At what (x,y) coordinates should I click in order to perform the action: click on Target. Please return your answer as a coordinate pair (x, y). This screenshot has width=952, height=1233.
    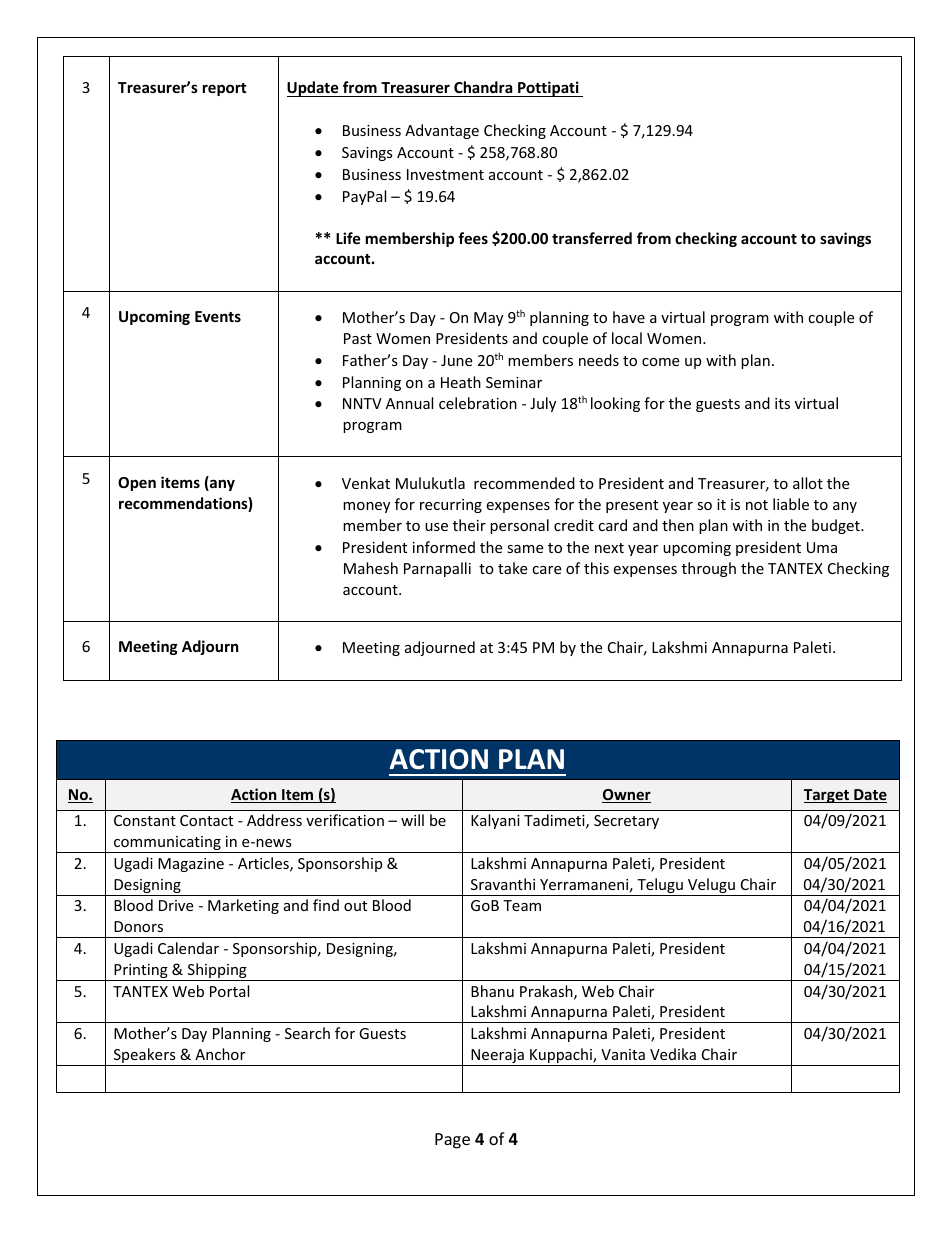
    Looking at the image, I should click on (828, 796).
